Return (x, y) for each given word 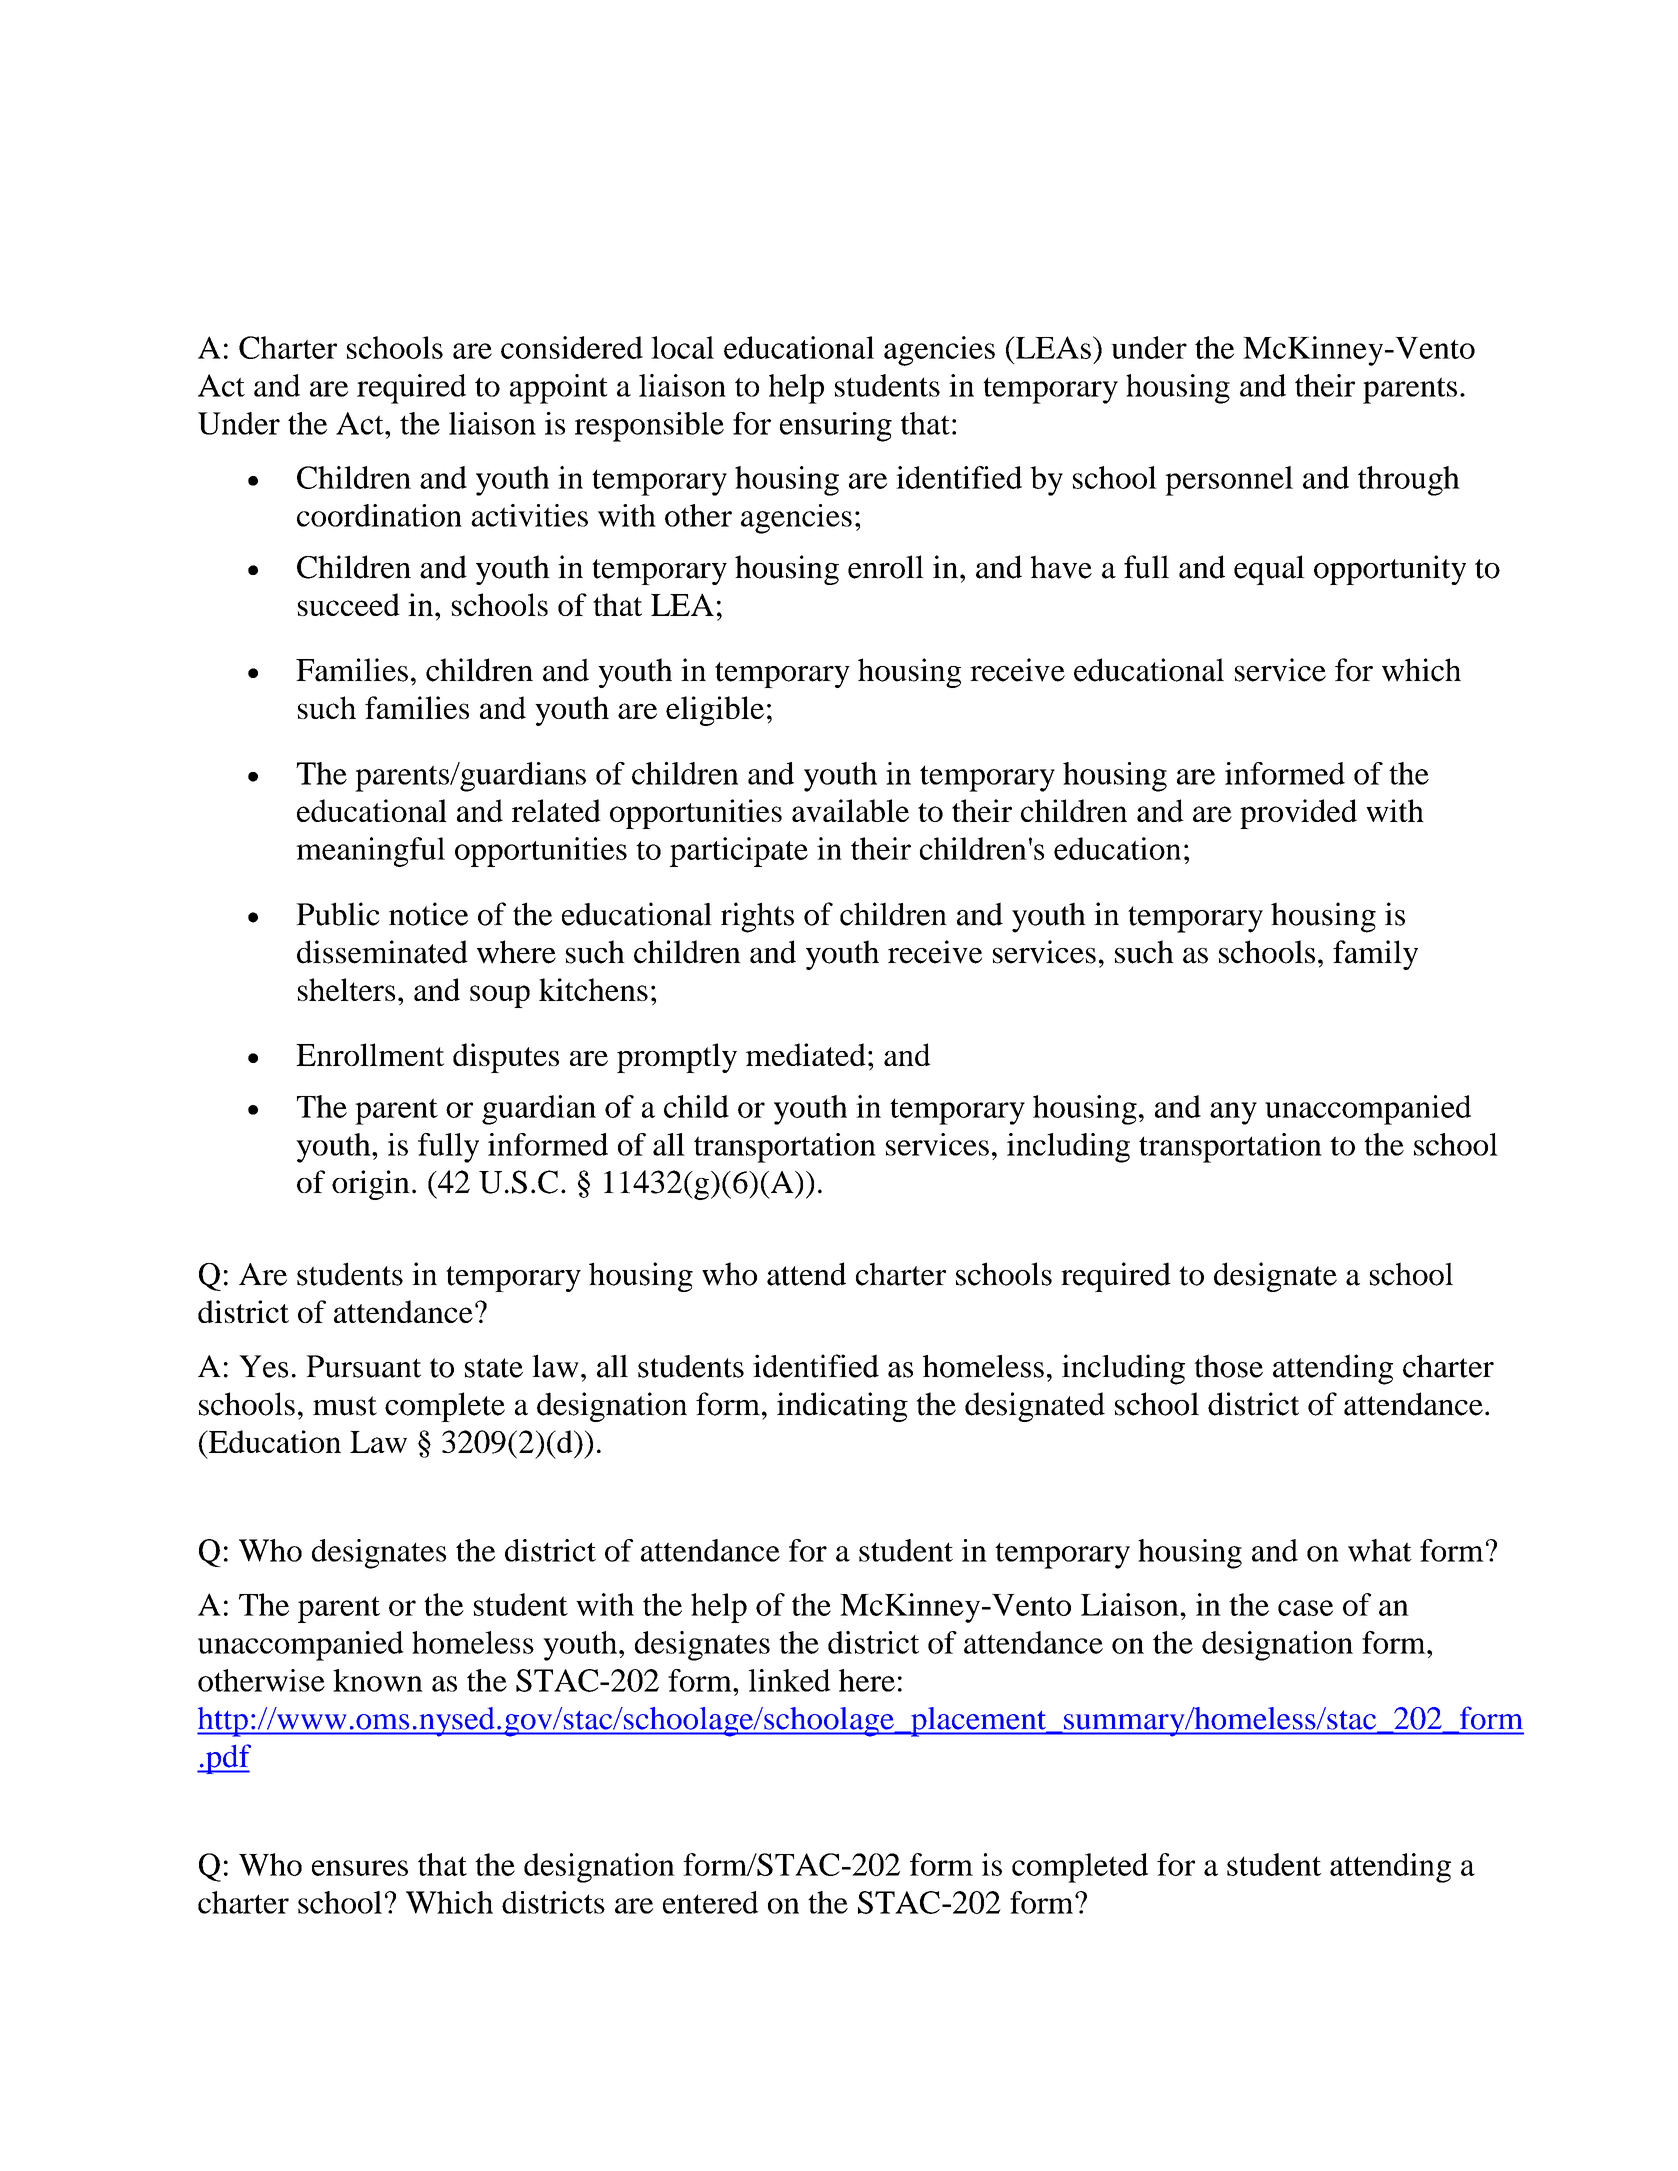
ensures (360, 1868)
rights (757, 917)
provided (1298, 814)
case (1305, 1608)
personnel (1229, 481)
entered (711, 1902)
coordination (379, 515)
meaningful (370, 852)
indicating (842, 1407)
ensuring (836, 427)
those (1228, 1366)
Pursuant (363, 1366)
